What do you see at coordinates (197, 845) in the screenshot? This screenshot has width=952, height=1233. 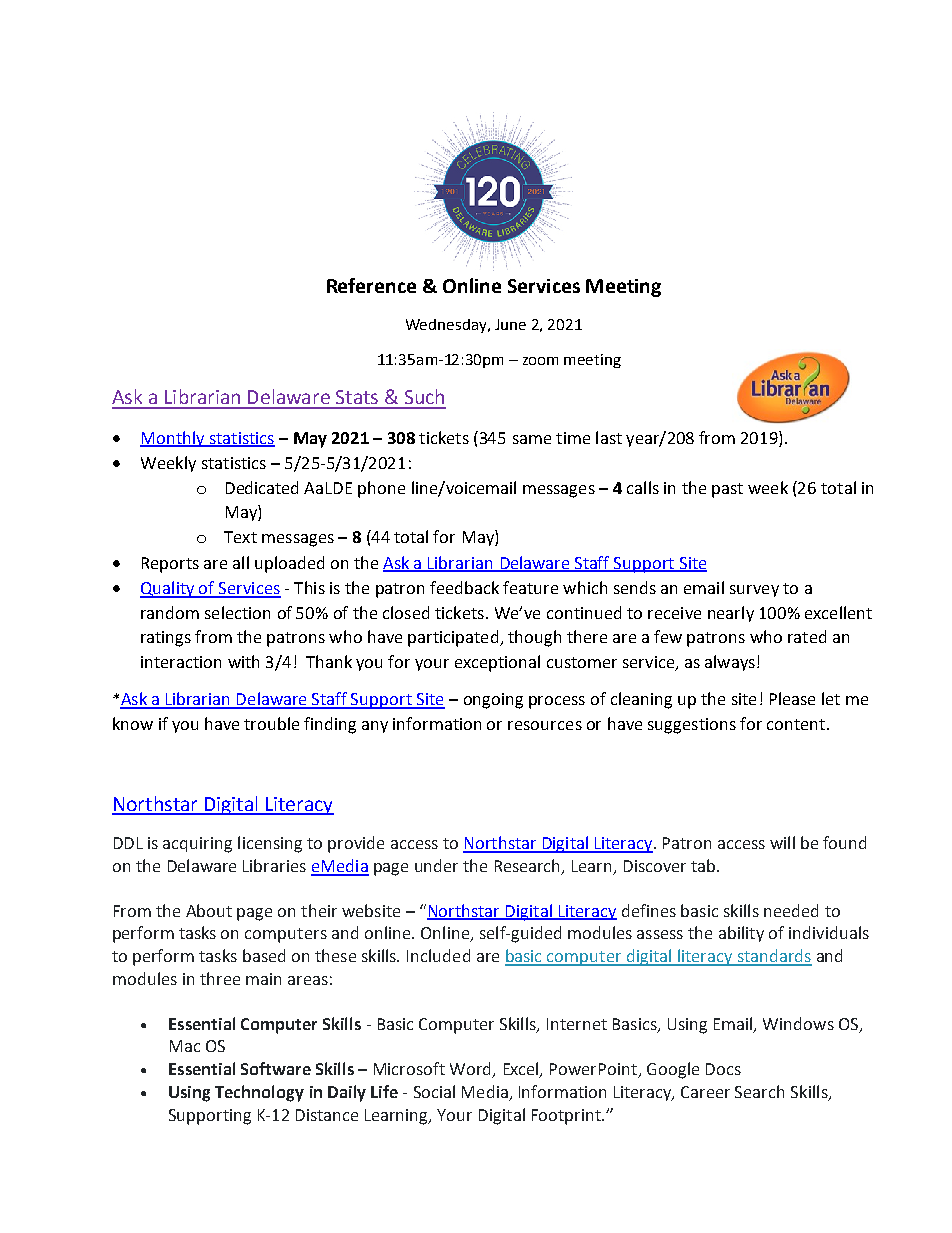 I see `acquiring` at bounding box center [197, 845].
